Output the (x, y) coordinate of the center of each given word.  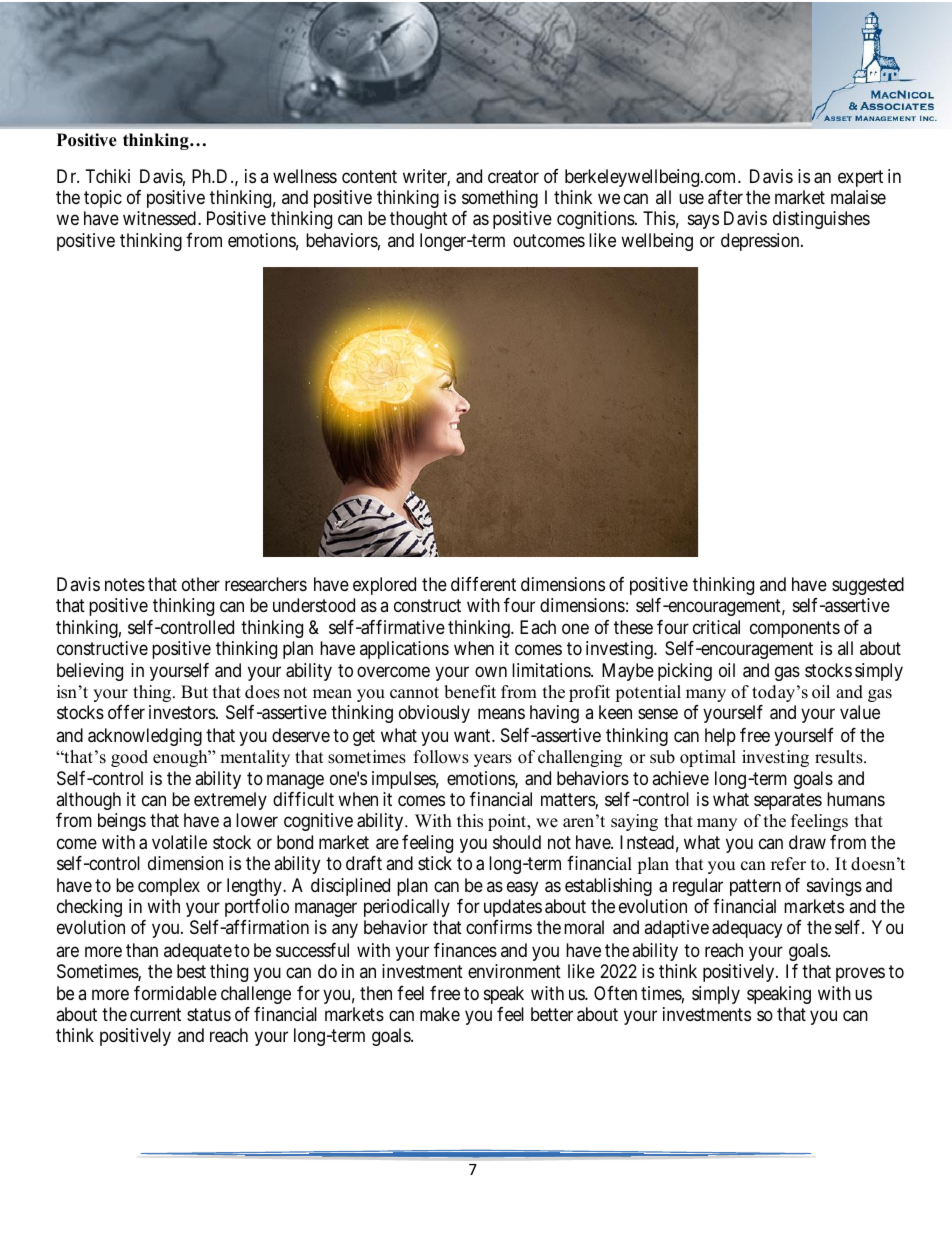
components (795, 629)
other (201, 584)
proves (860, 974)
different (483, 584)
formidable (175, 993)
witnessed (159, 218)
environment (514, 971)
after (725, 197)
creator (513, 177)
